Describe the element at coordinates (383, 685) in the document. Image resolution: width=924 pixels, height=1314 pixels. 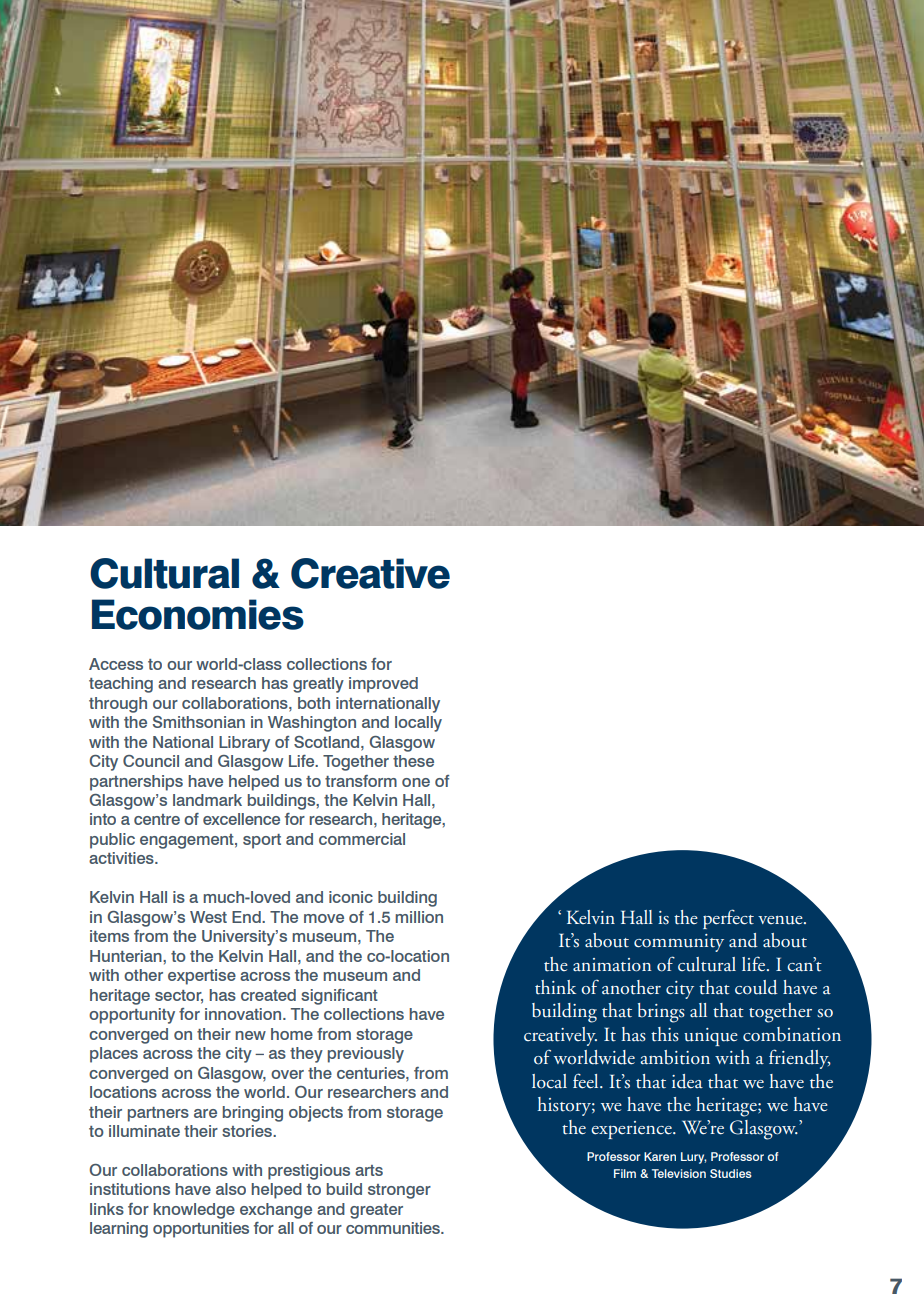
I see `improved` at that location.
